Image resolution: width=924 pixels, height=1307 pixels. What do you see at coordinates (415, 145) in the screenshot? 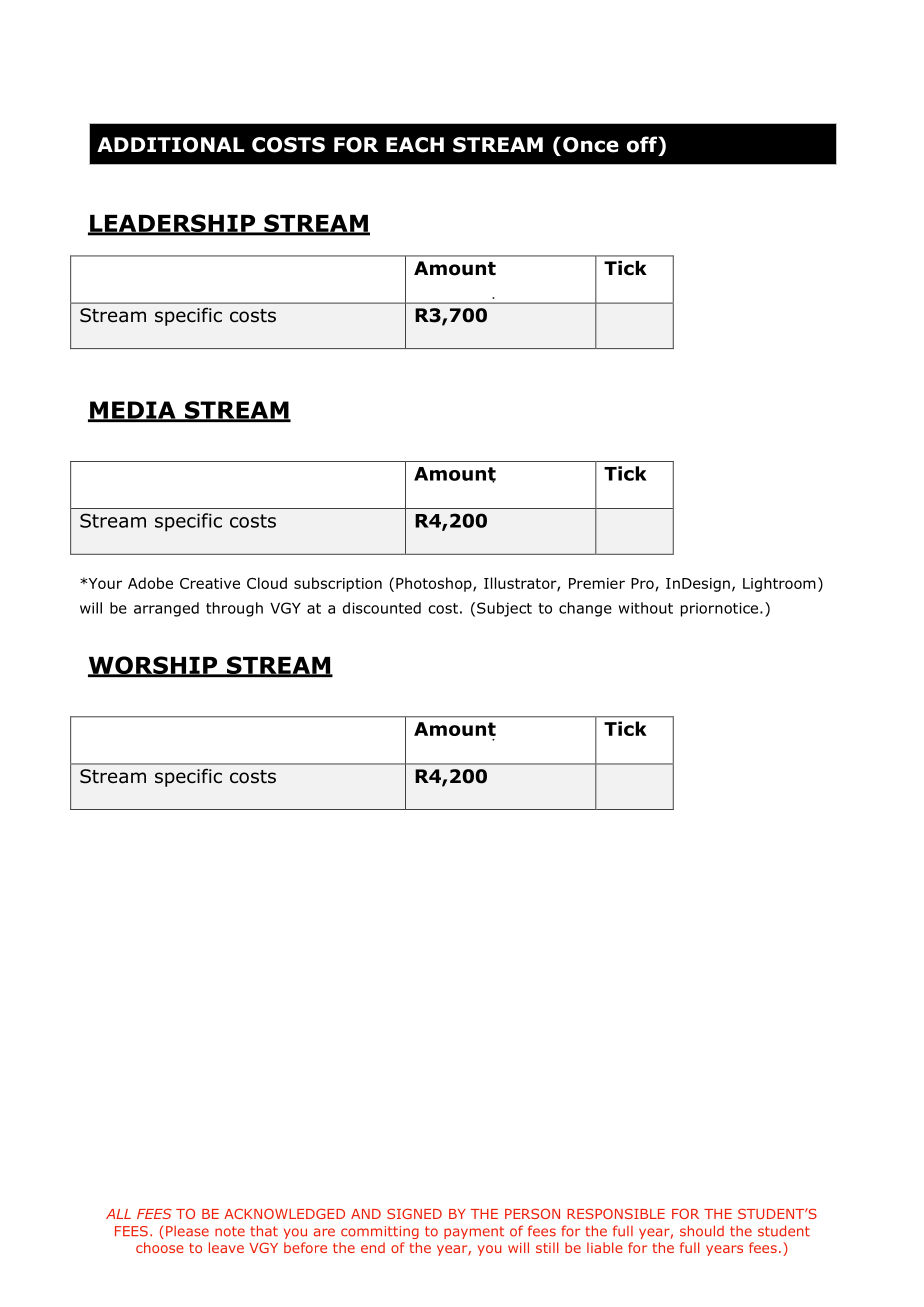
I see `EACH` at bounding box center [415, 145].
